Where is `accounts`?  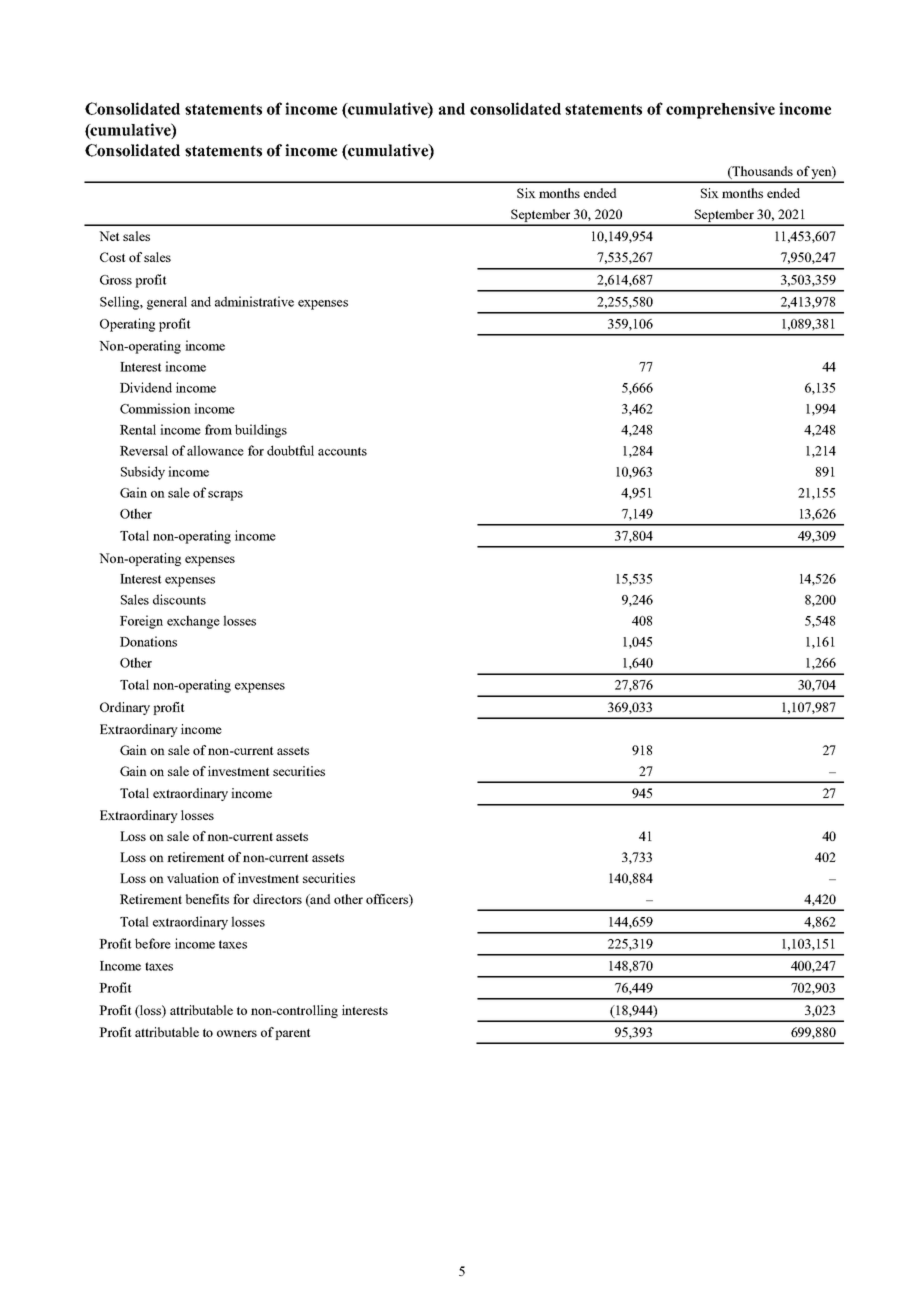 accounts is located at coordinates (342, 451).
